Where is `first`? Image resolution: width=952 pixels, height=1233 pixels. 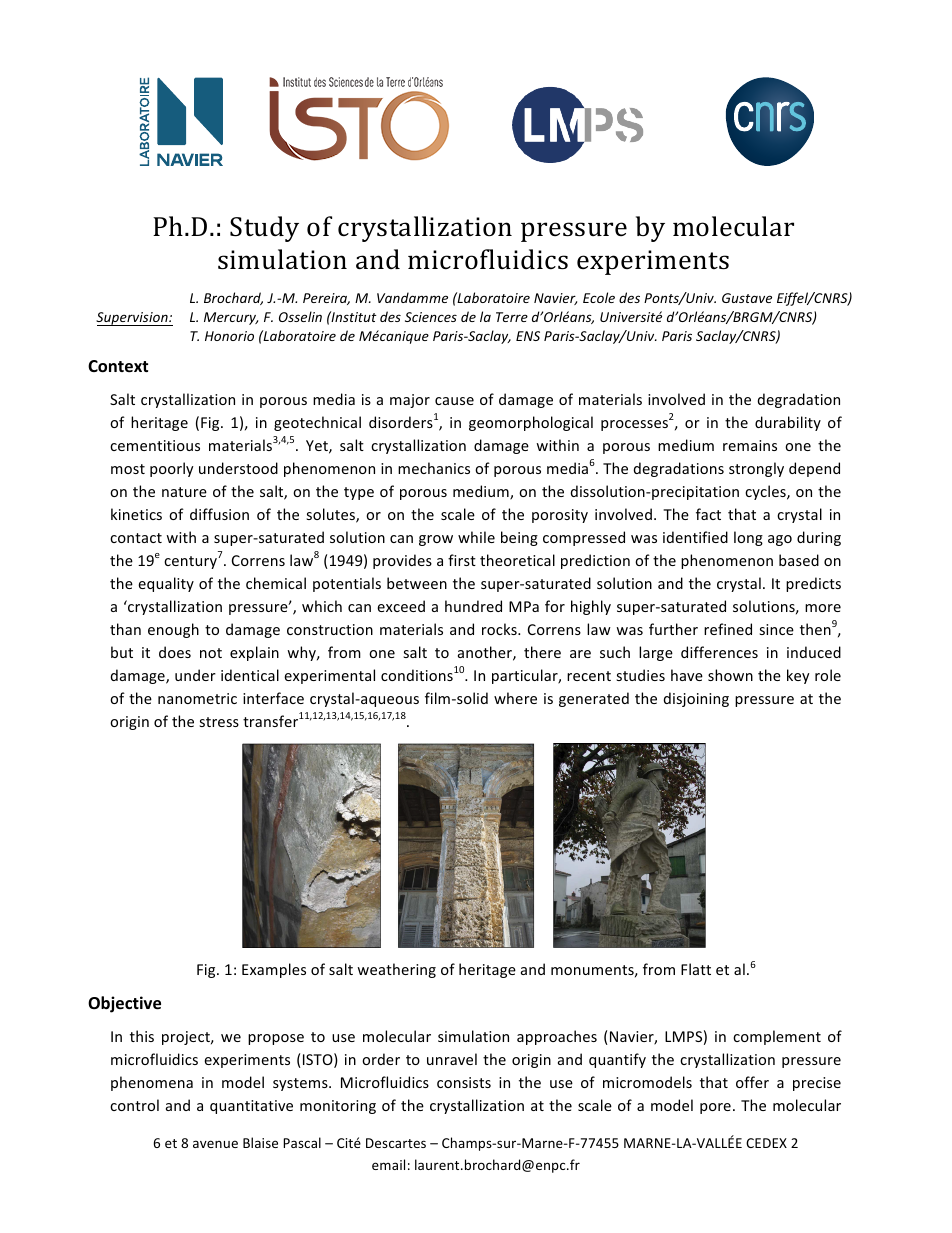
first is located at coordinates (462, 560).
